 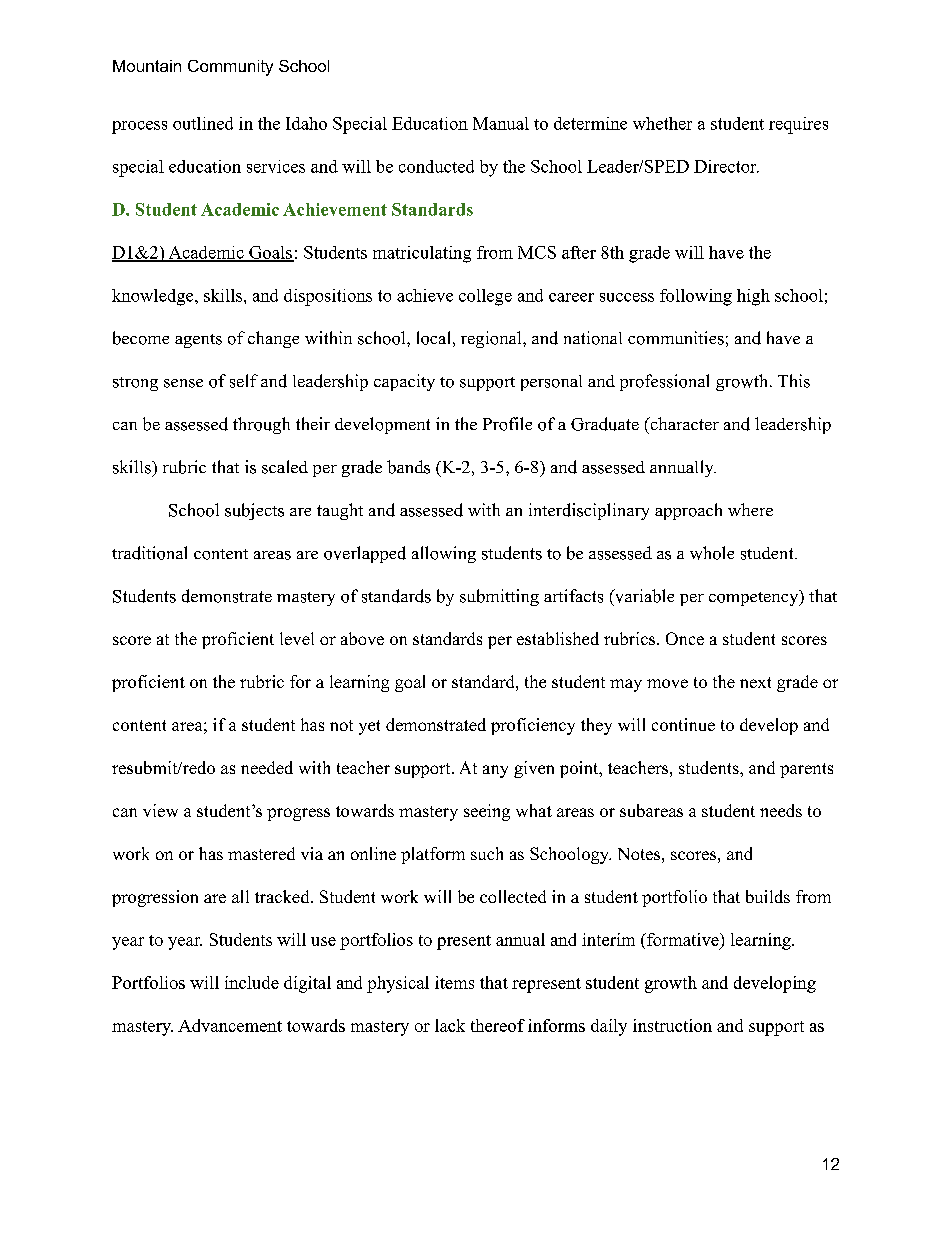 What do you see at coordinates (444, 554) in the page?
I see `allowing` at bounding box center [444, 554].
